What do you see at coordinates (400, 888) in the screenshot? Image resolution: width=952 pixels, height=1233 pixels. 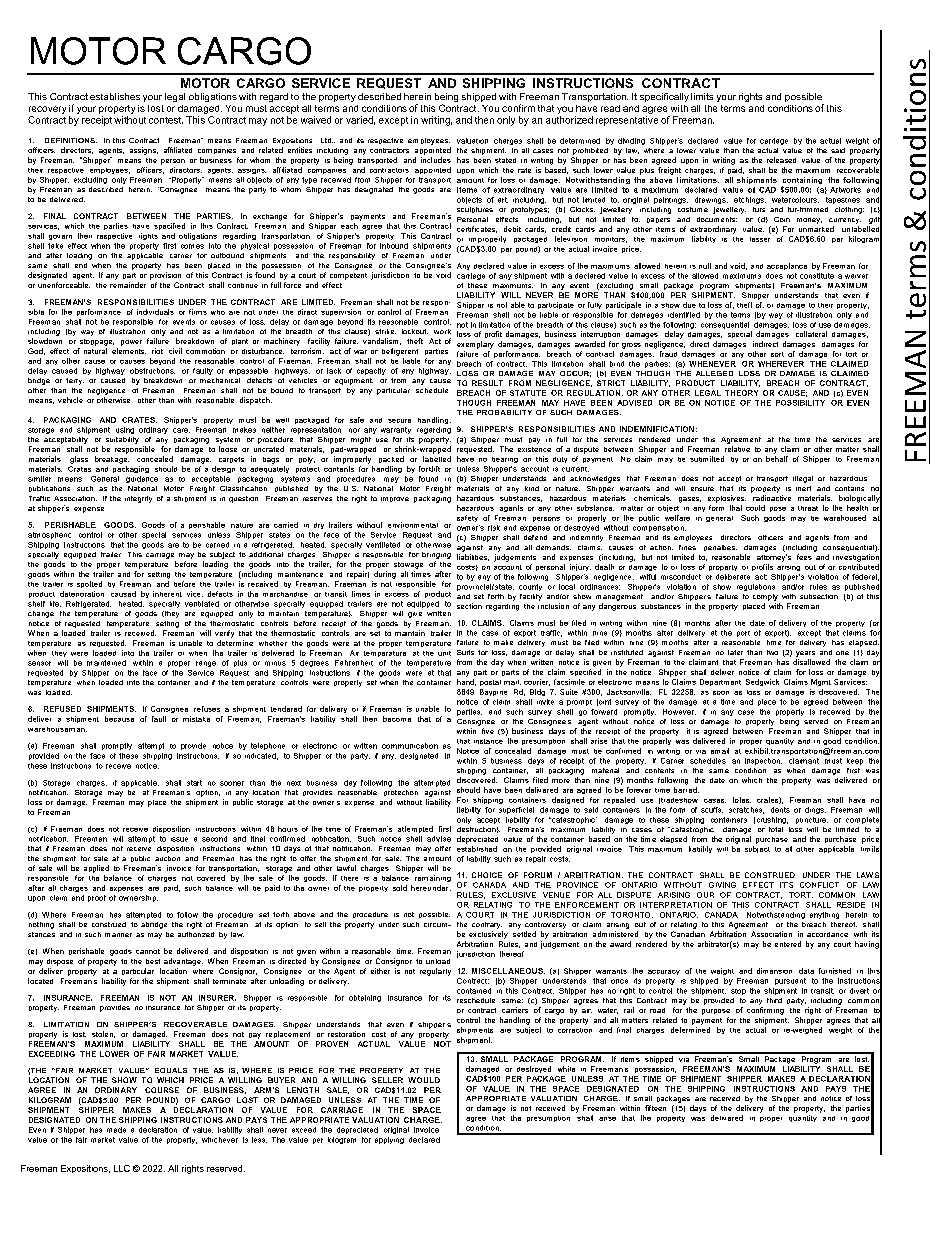 I see `sold` at bounding box center [400, 888].
